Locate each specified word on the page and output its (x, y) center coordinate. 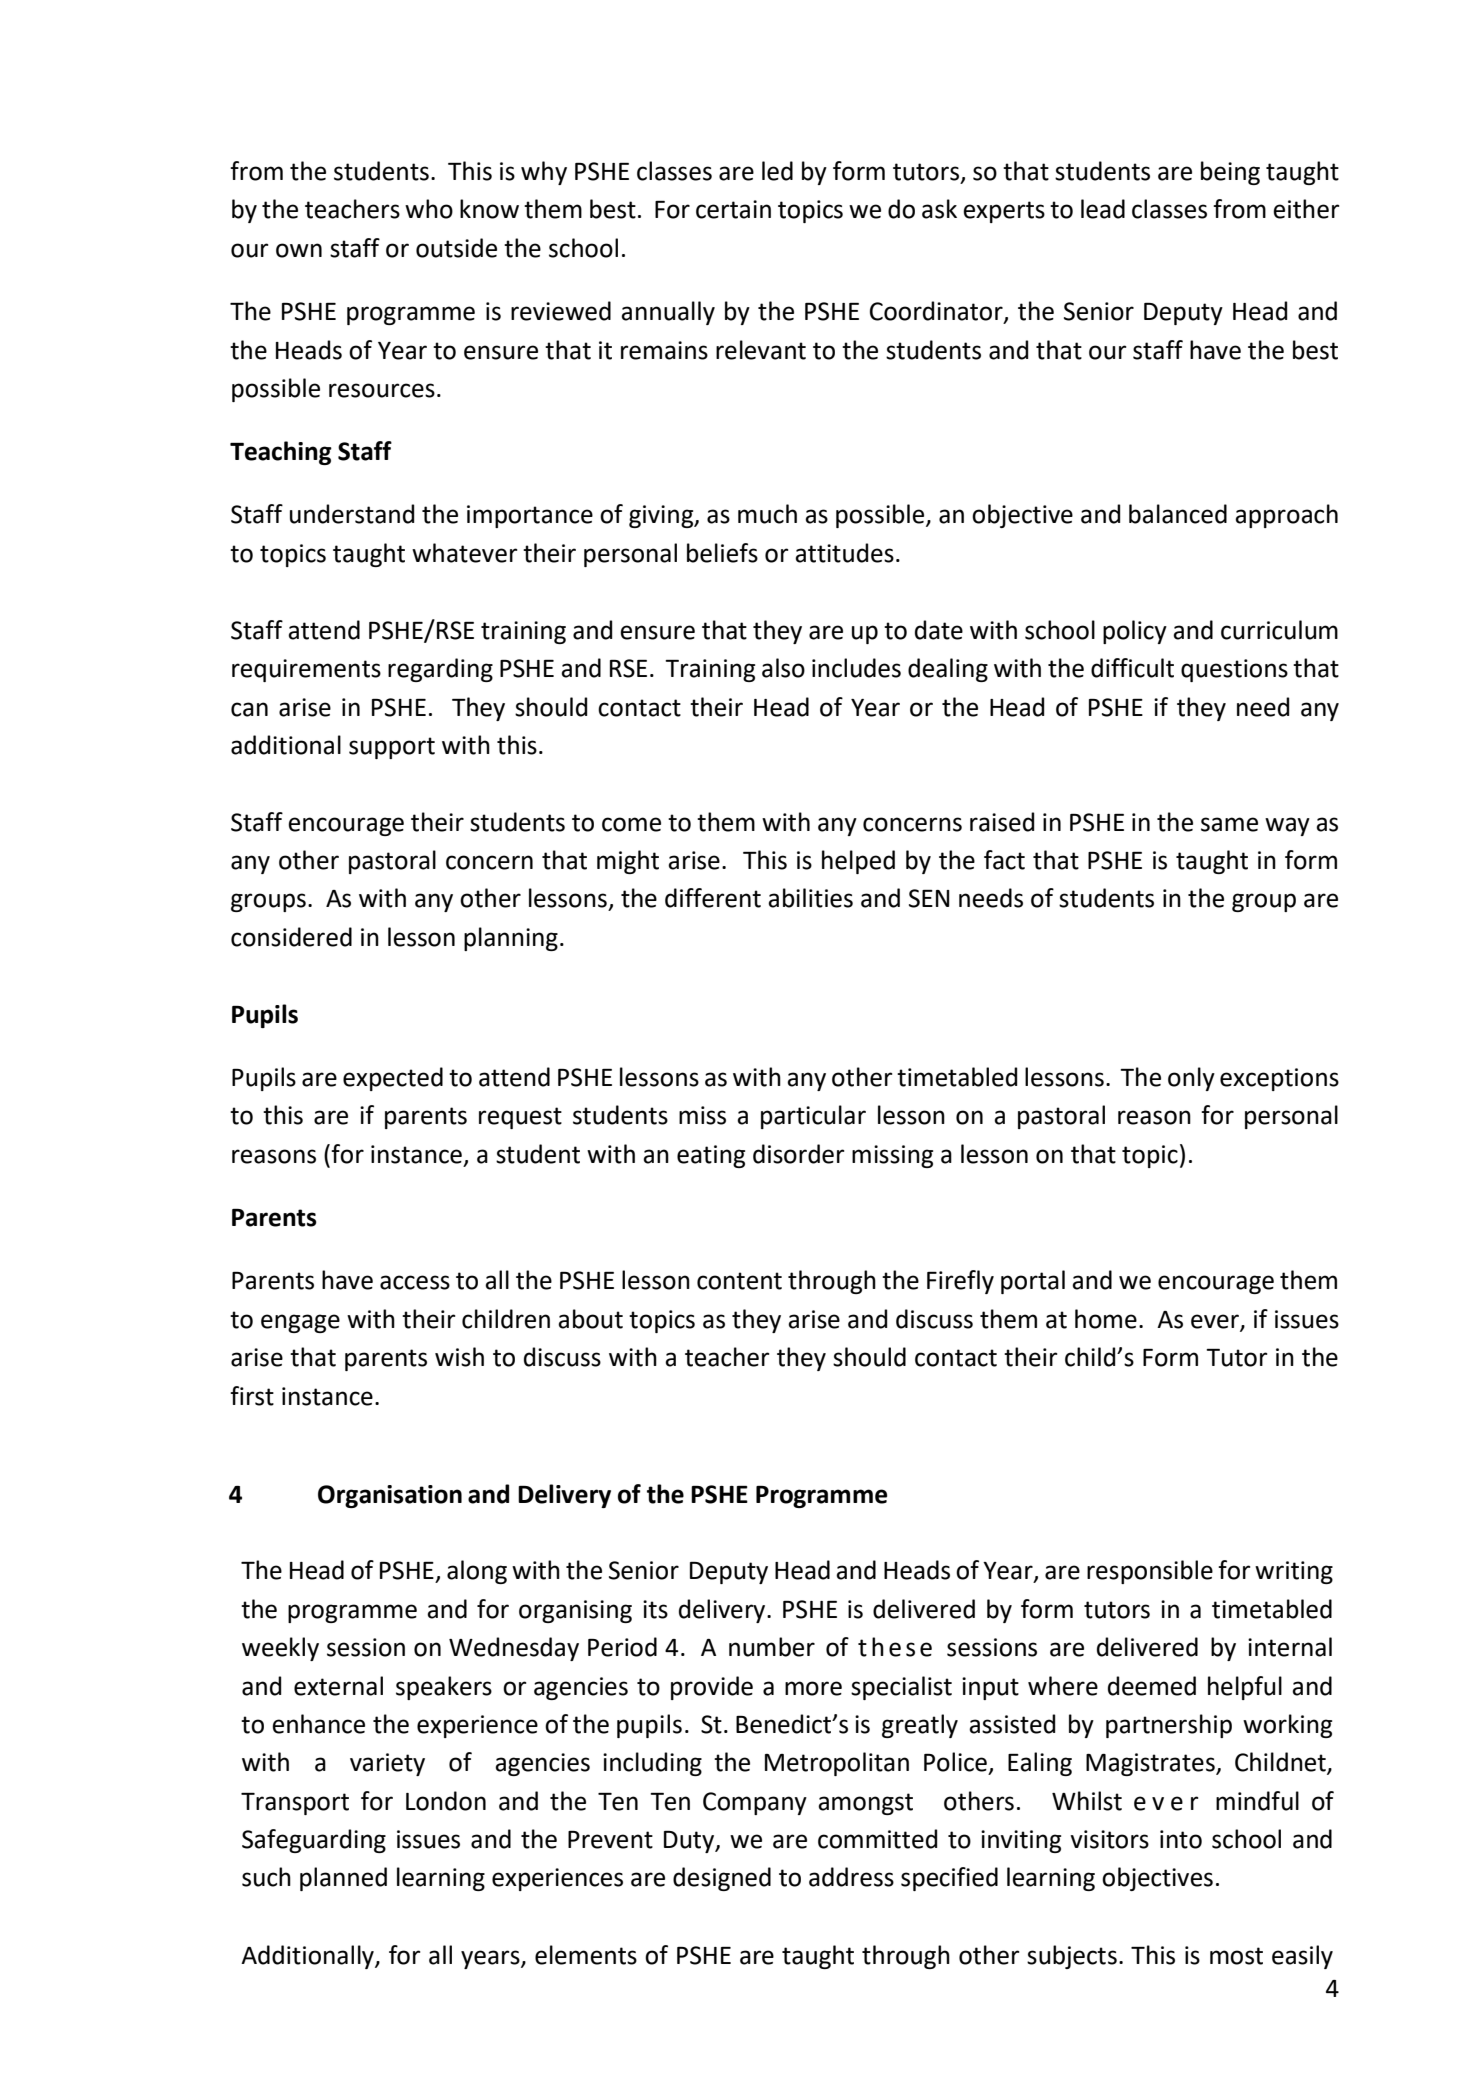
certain (733, 209)
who (429, 209)
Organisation (390, 1496)
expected (393, 1079)
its (655, 1609)
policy (1135, 632)
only (1191, 1079)
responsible (1150, 1572)
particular (813, 1117)
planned (343, 1879)
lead (1103, 209)
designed (722, 1879)
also (783, 668)
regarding (440, 670)
